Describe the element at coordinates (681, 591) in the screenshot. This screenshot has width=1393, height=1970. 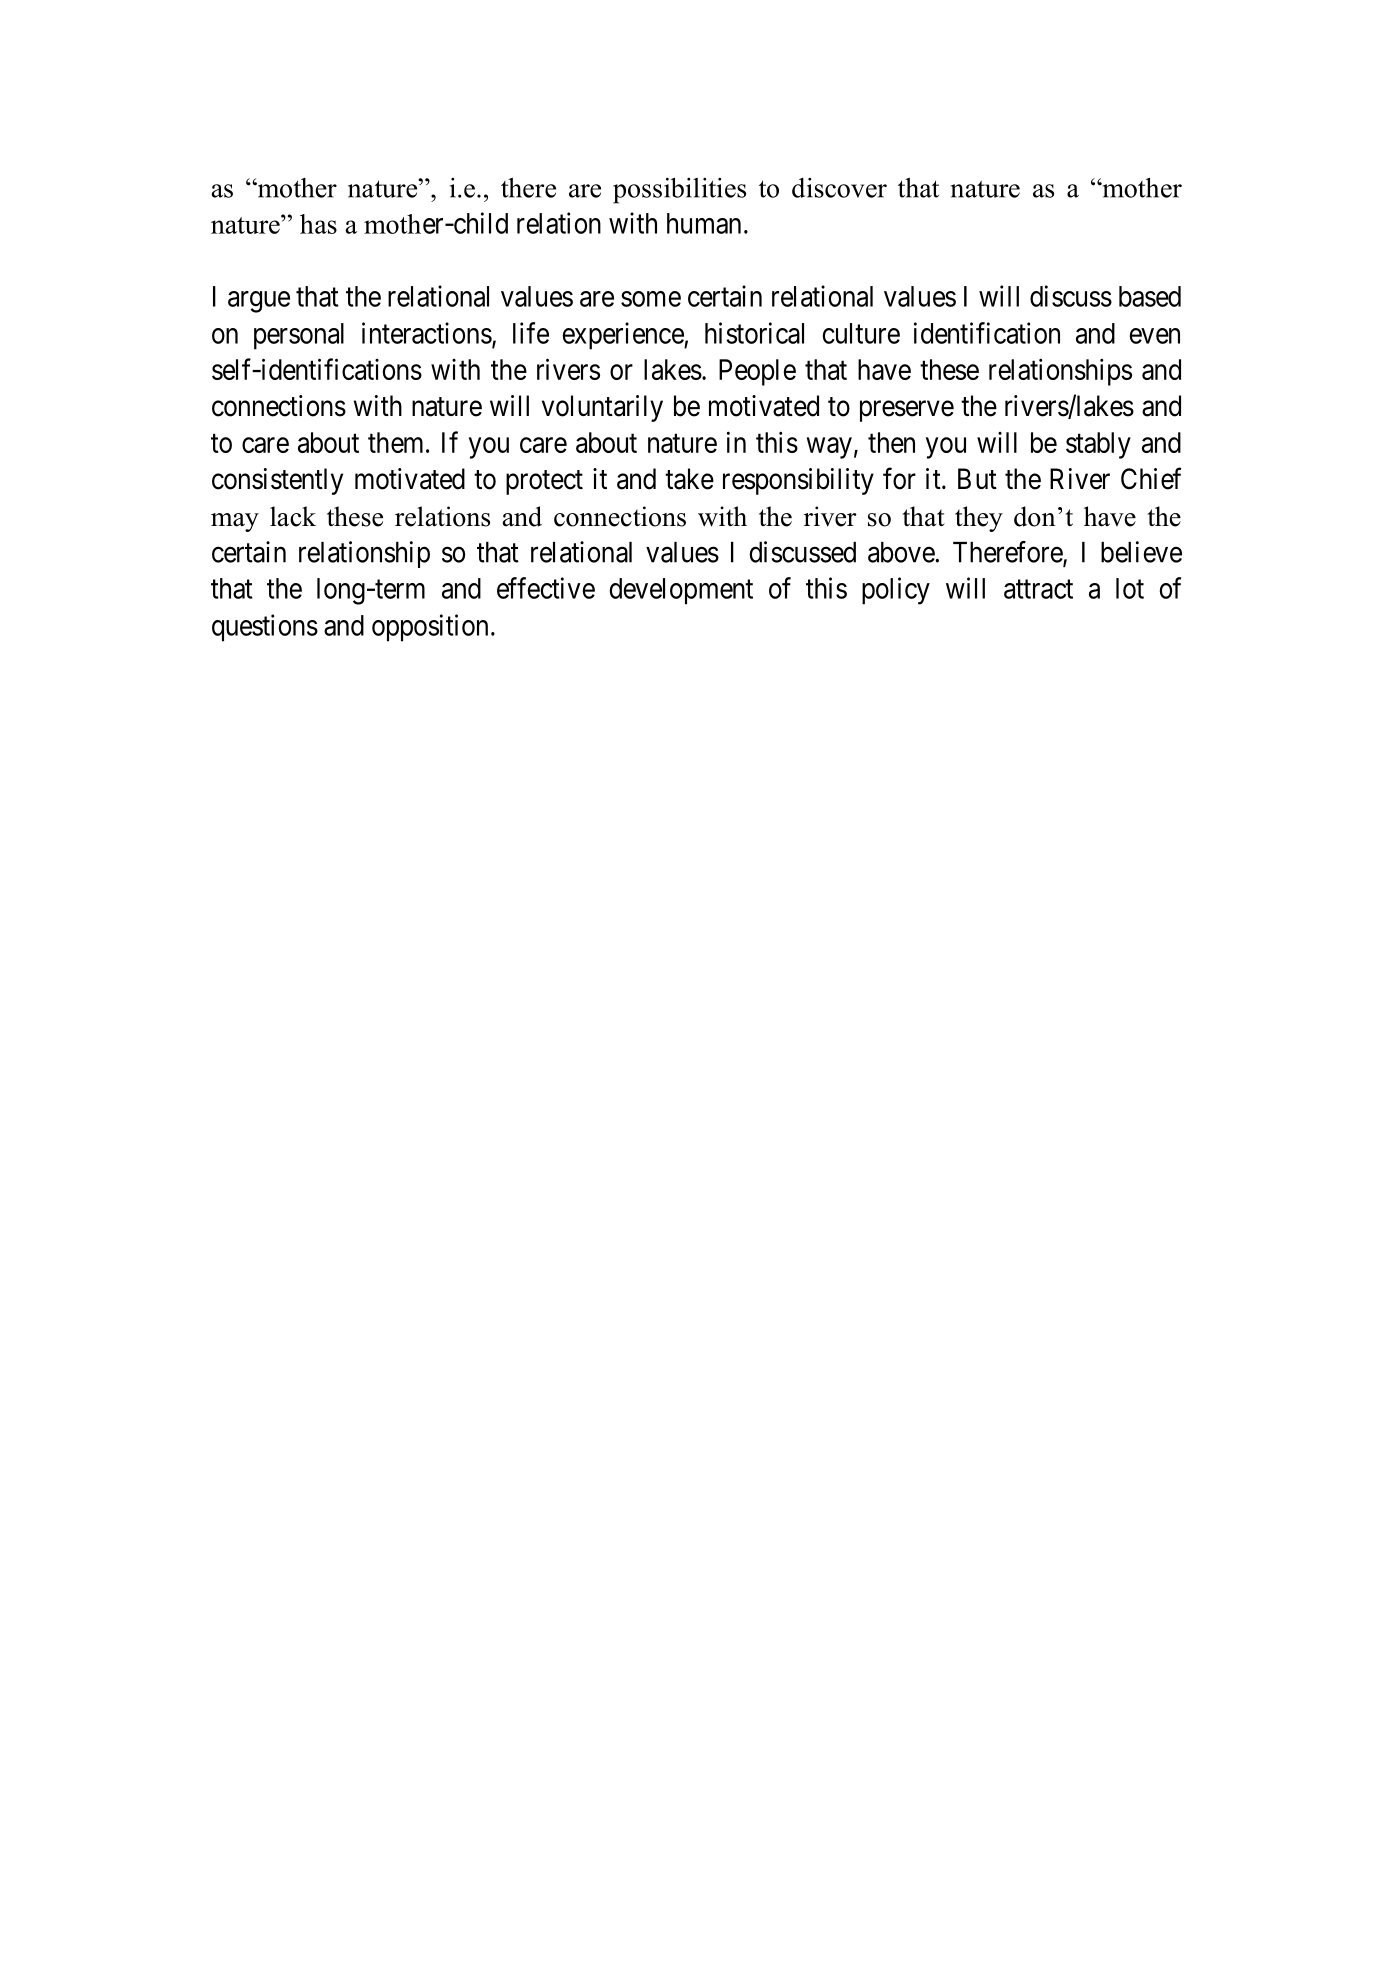
I see `development` at that location.
